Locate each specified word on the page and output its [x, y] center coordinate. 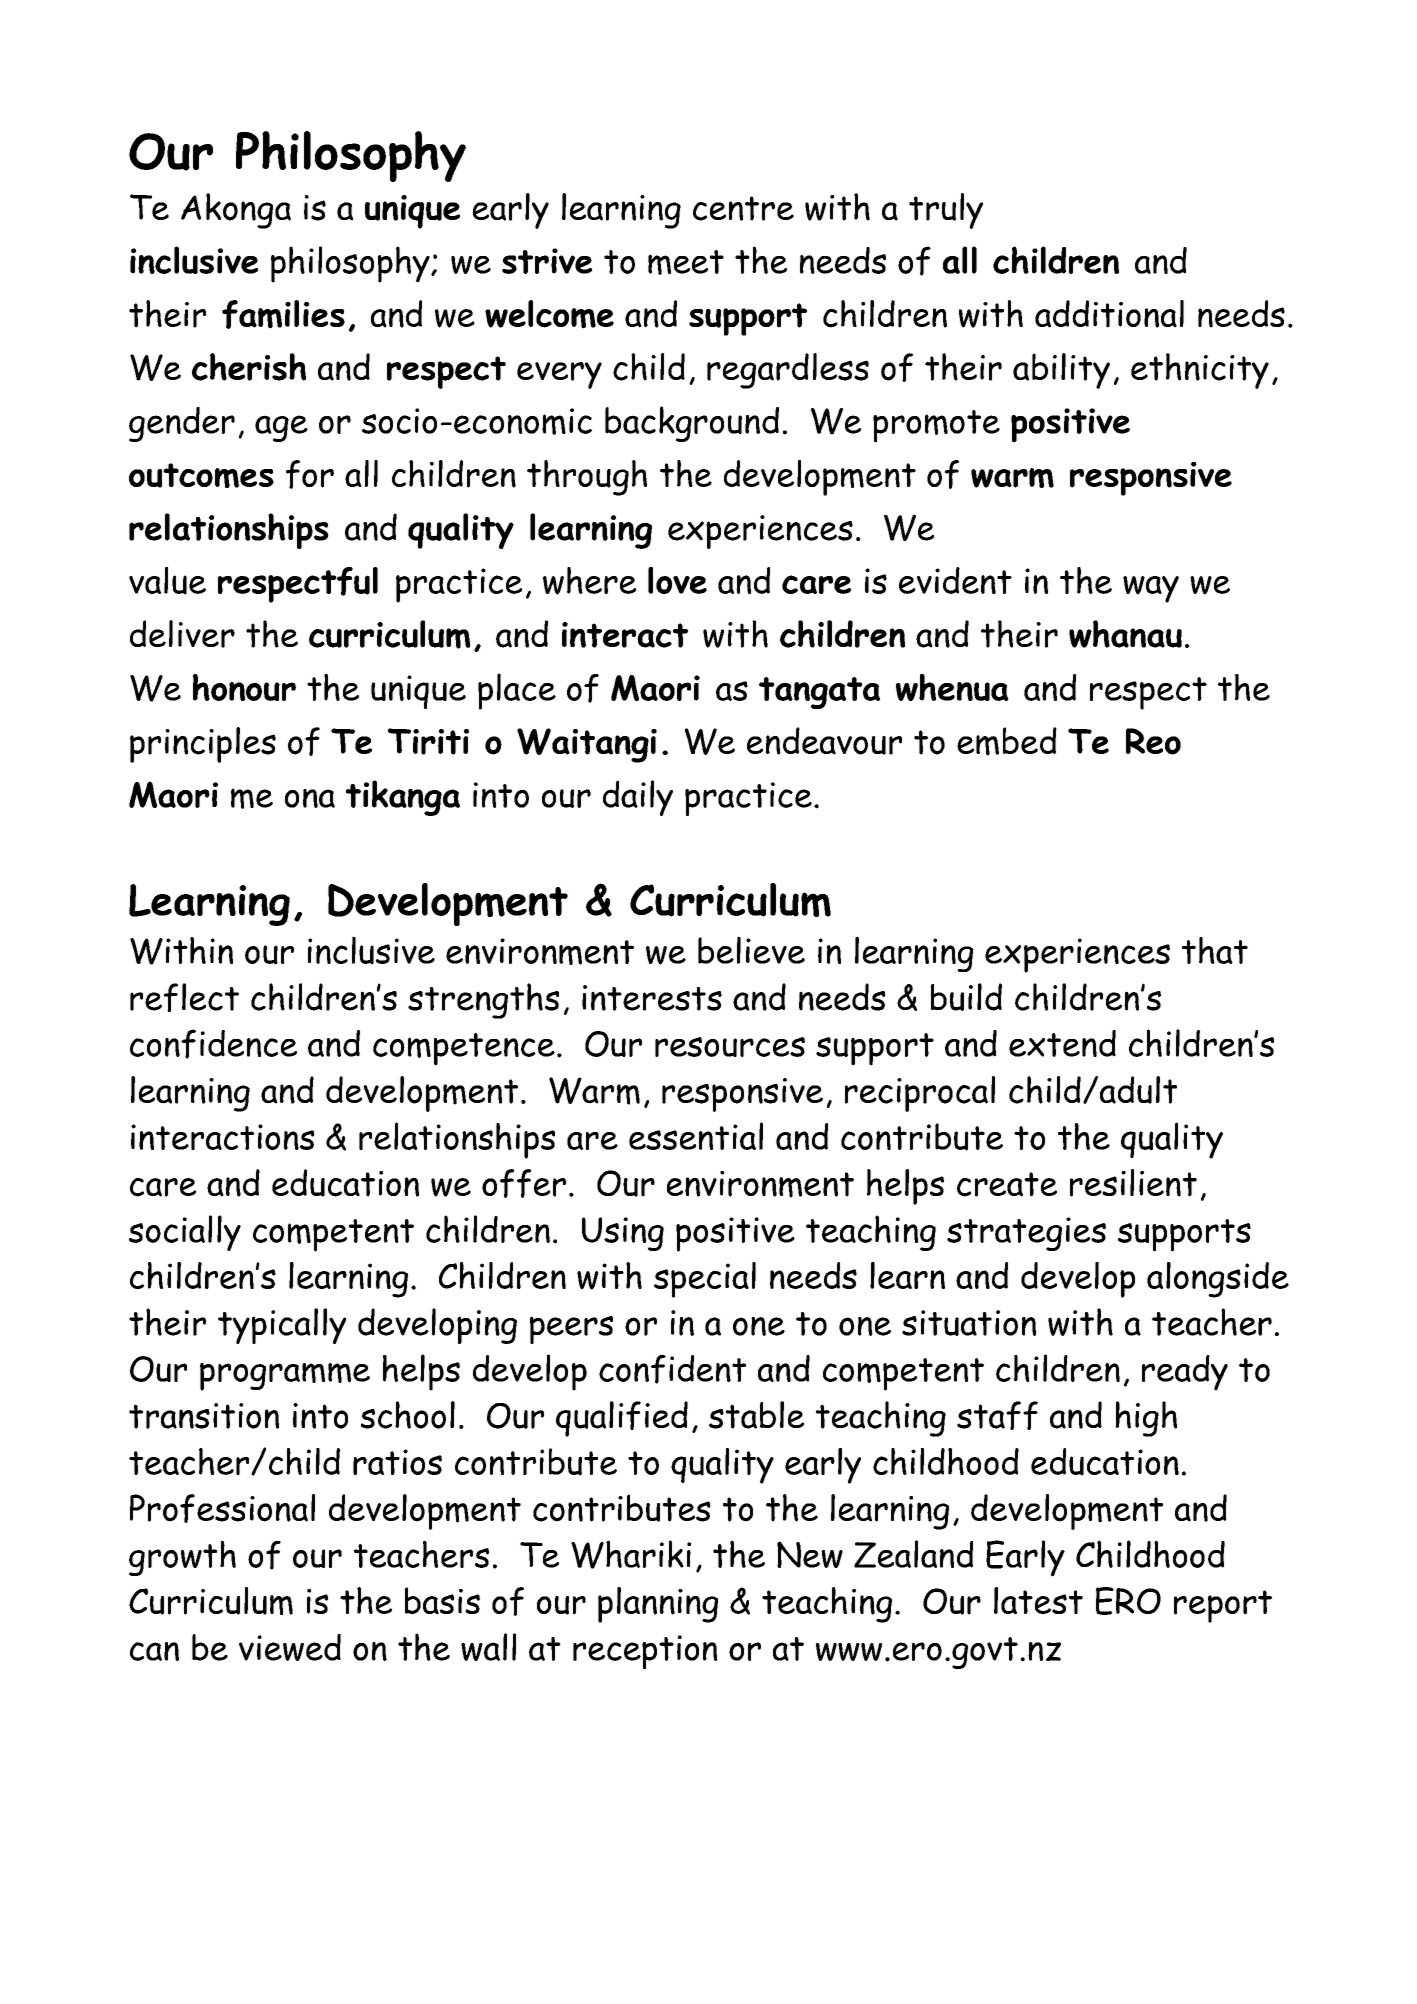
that [1215, 950]
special [705, 1280]
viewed [290, 1647]
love [677, 580]
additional [1109, 314]
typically [282, 1326]
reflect [184, 997]
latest [1038, 1601]
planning [658, 1605]
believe [751, 950]
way [1151, 589]
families [283, 314]
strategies [1026, 1234]
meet [686, 262]
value [167, 581]
